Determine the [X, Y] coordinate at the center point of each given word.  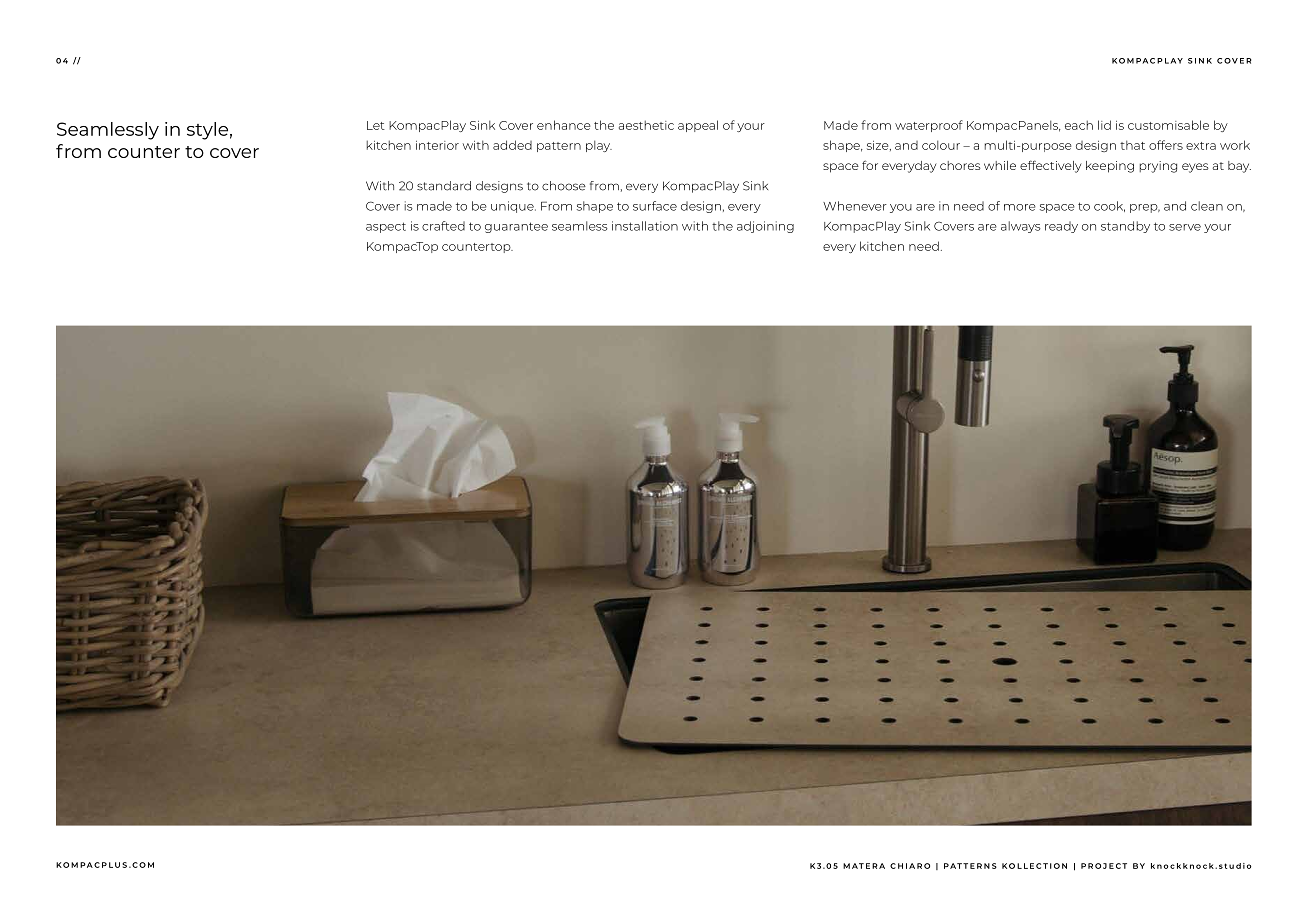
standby [1125, 227]
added [512, 145]
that [1132, 145]
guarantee [516, 227]
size [879, 146]
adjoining [765, 227]
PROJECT [1104, 866]
